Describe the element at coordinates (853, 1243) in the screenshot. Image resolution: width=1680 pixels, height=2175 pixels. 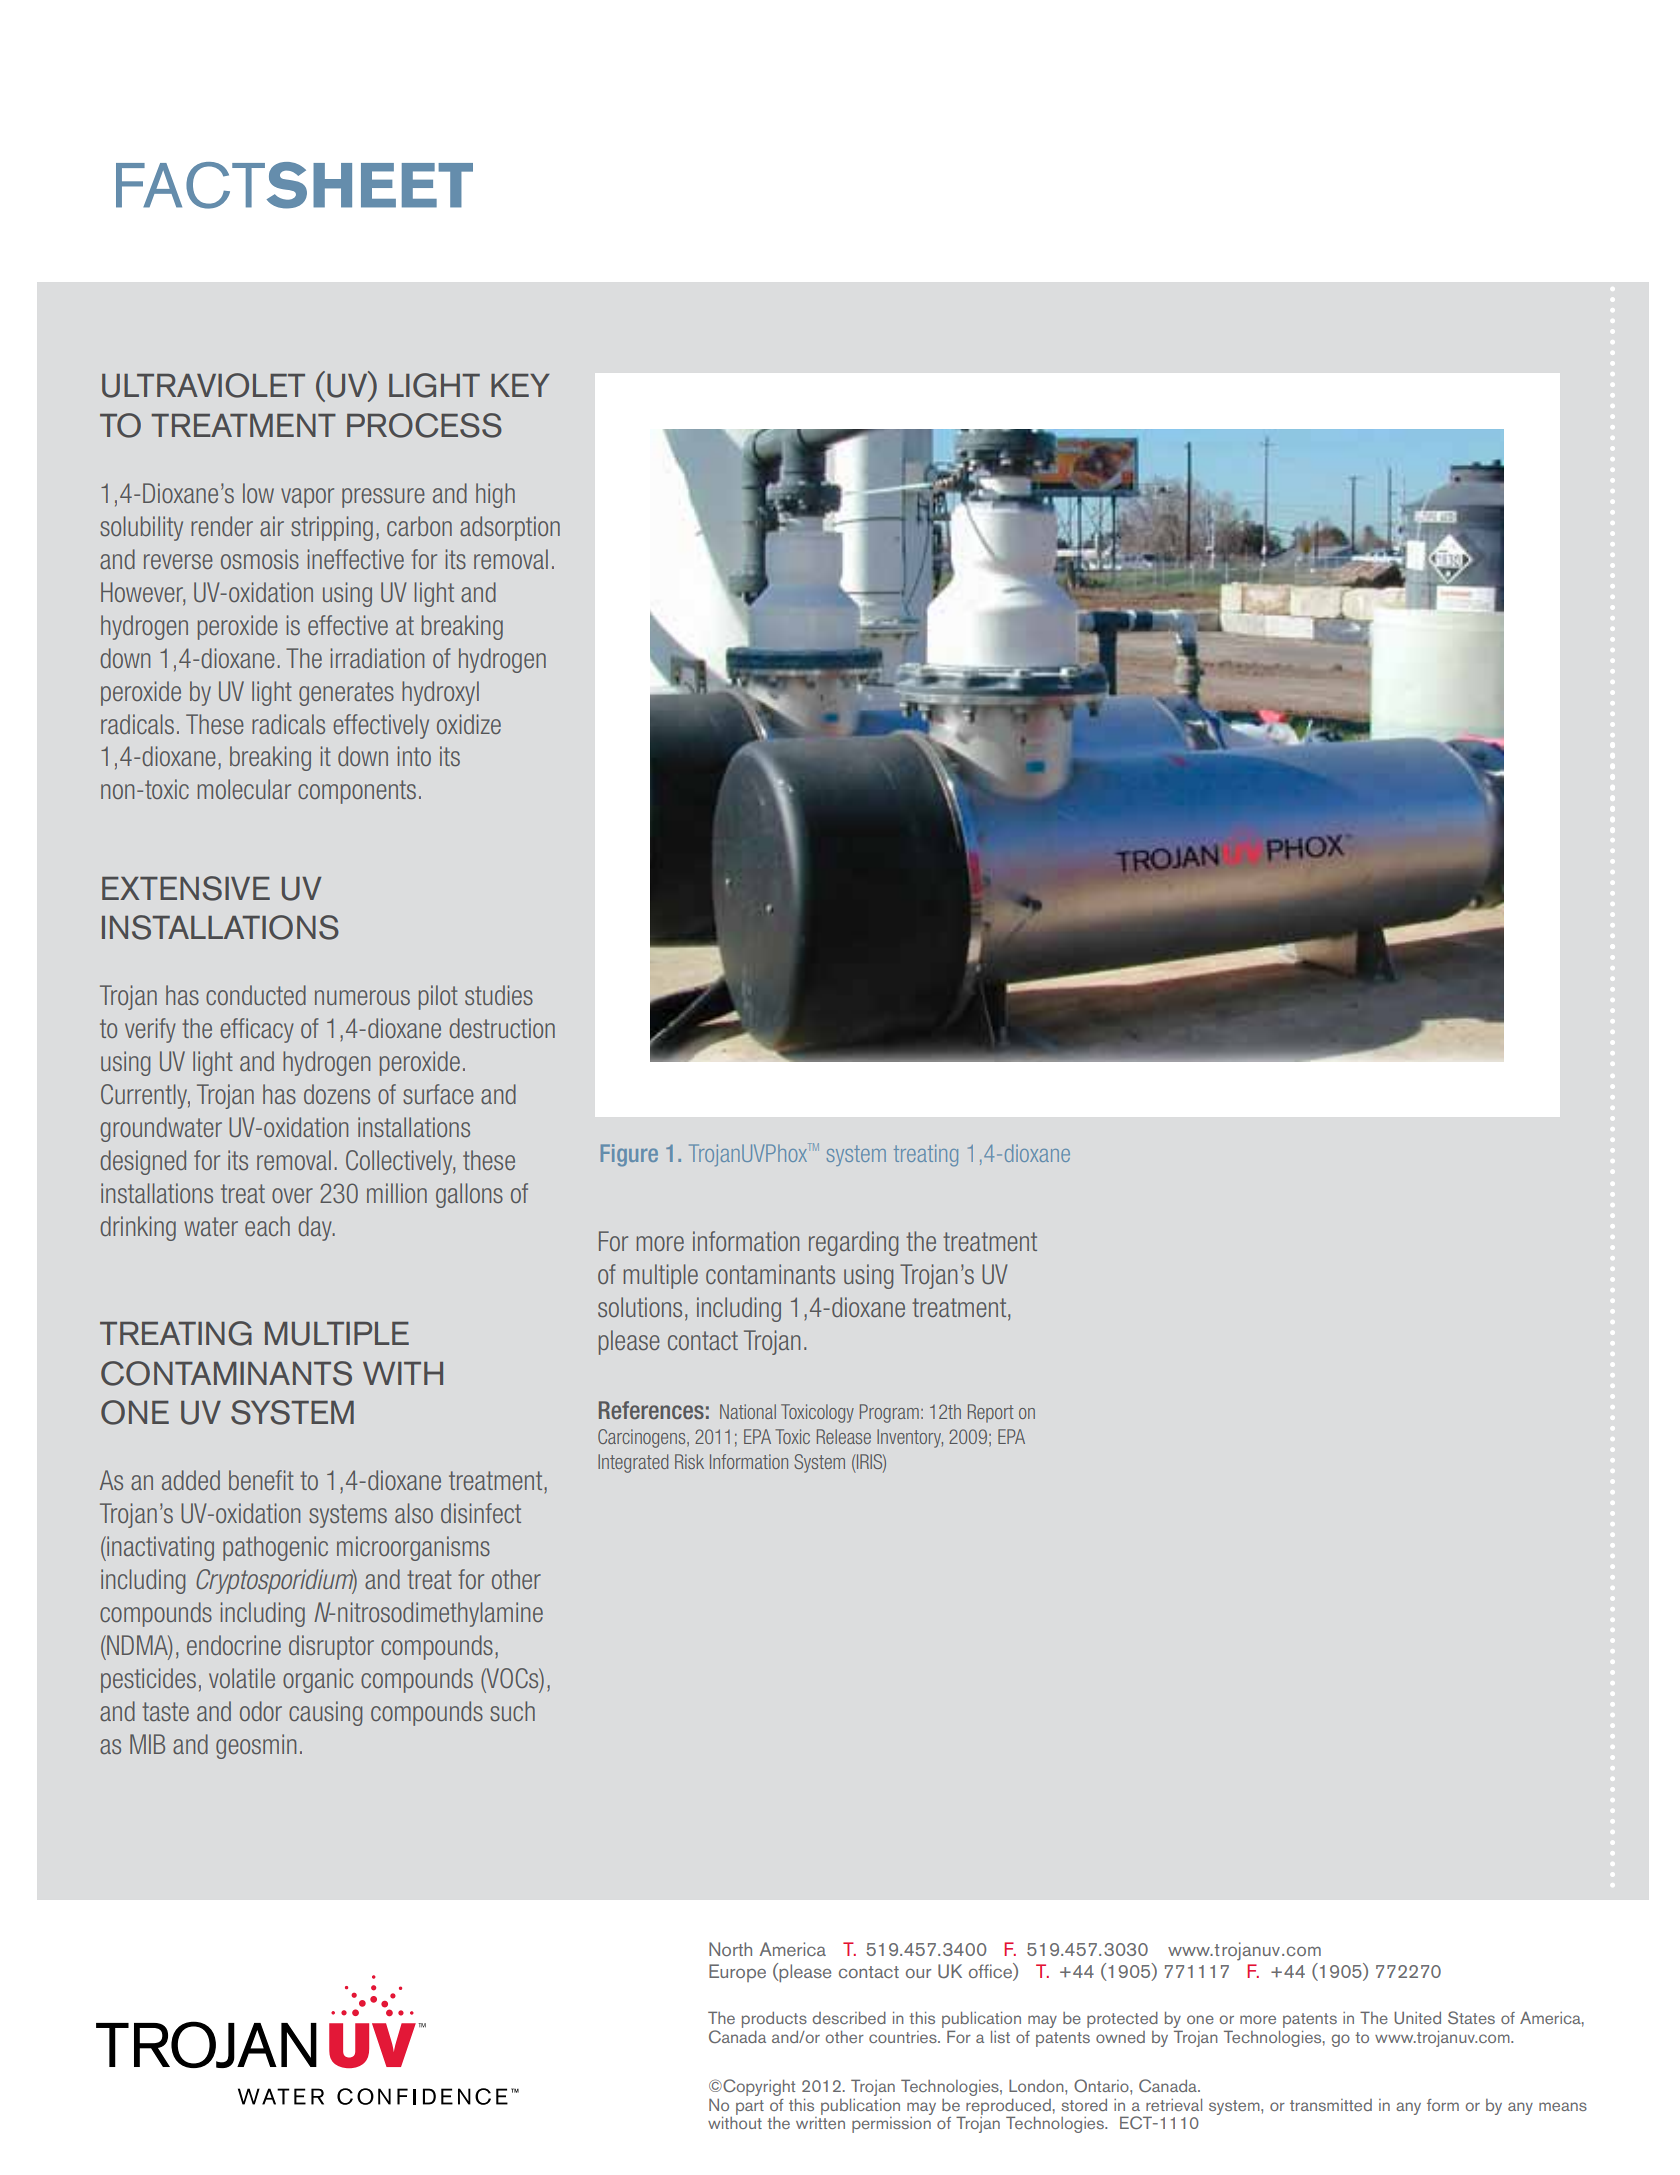
I see `regarding` at that location.
